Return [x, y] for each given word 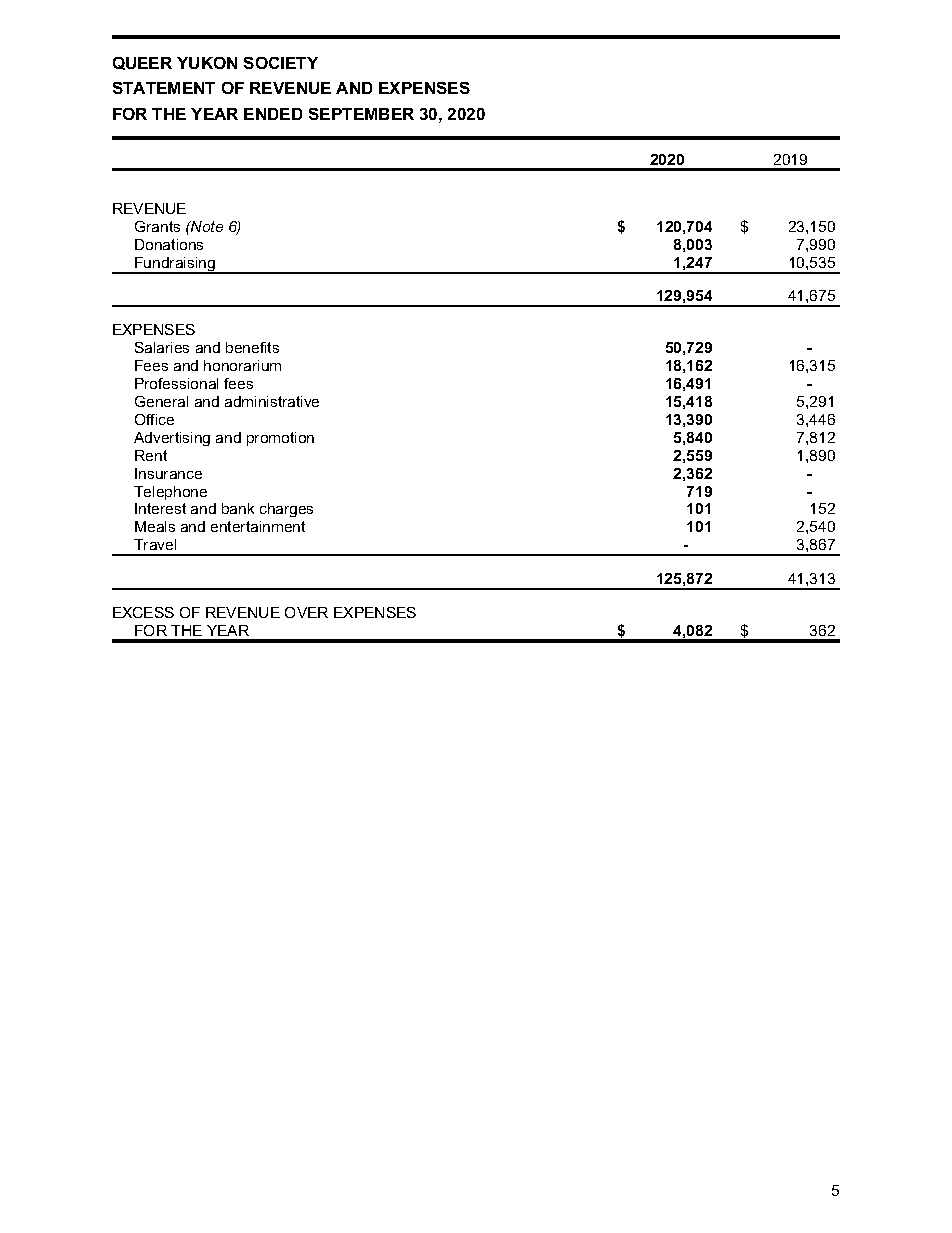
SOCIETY [281, 63]
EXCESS [143, 612]
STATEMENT [164, 88]
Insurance [168, 473]
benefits [252, 347]
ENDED [273, 114]
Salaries [162, 347]
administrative [272, 401]
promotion [280, 439]
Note [206, 226]
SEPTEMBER [361, 114]
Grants [157, 226]
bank [238, 508]
